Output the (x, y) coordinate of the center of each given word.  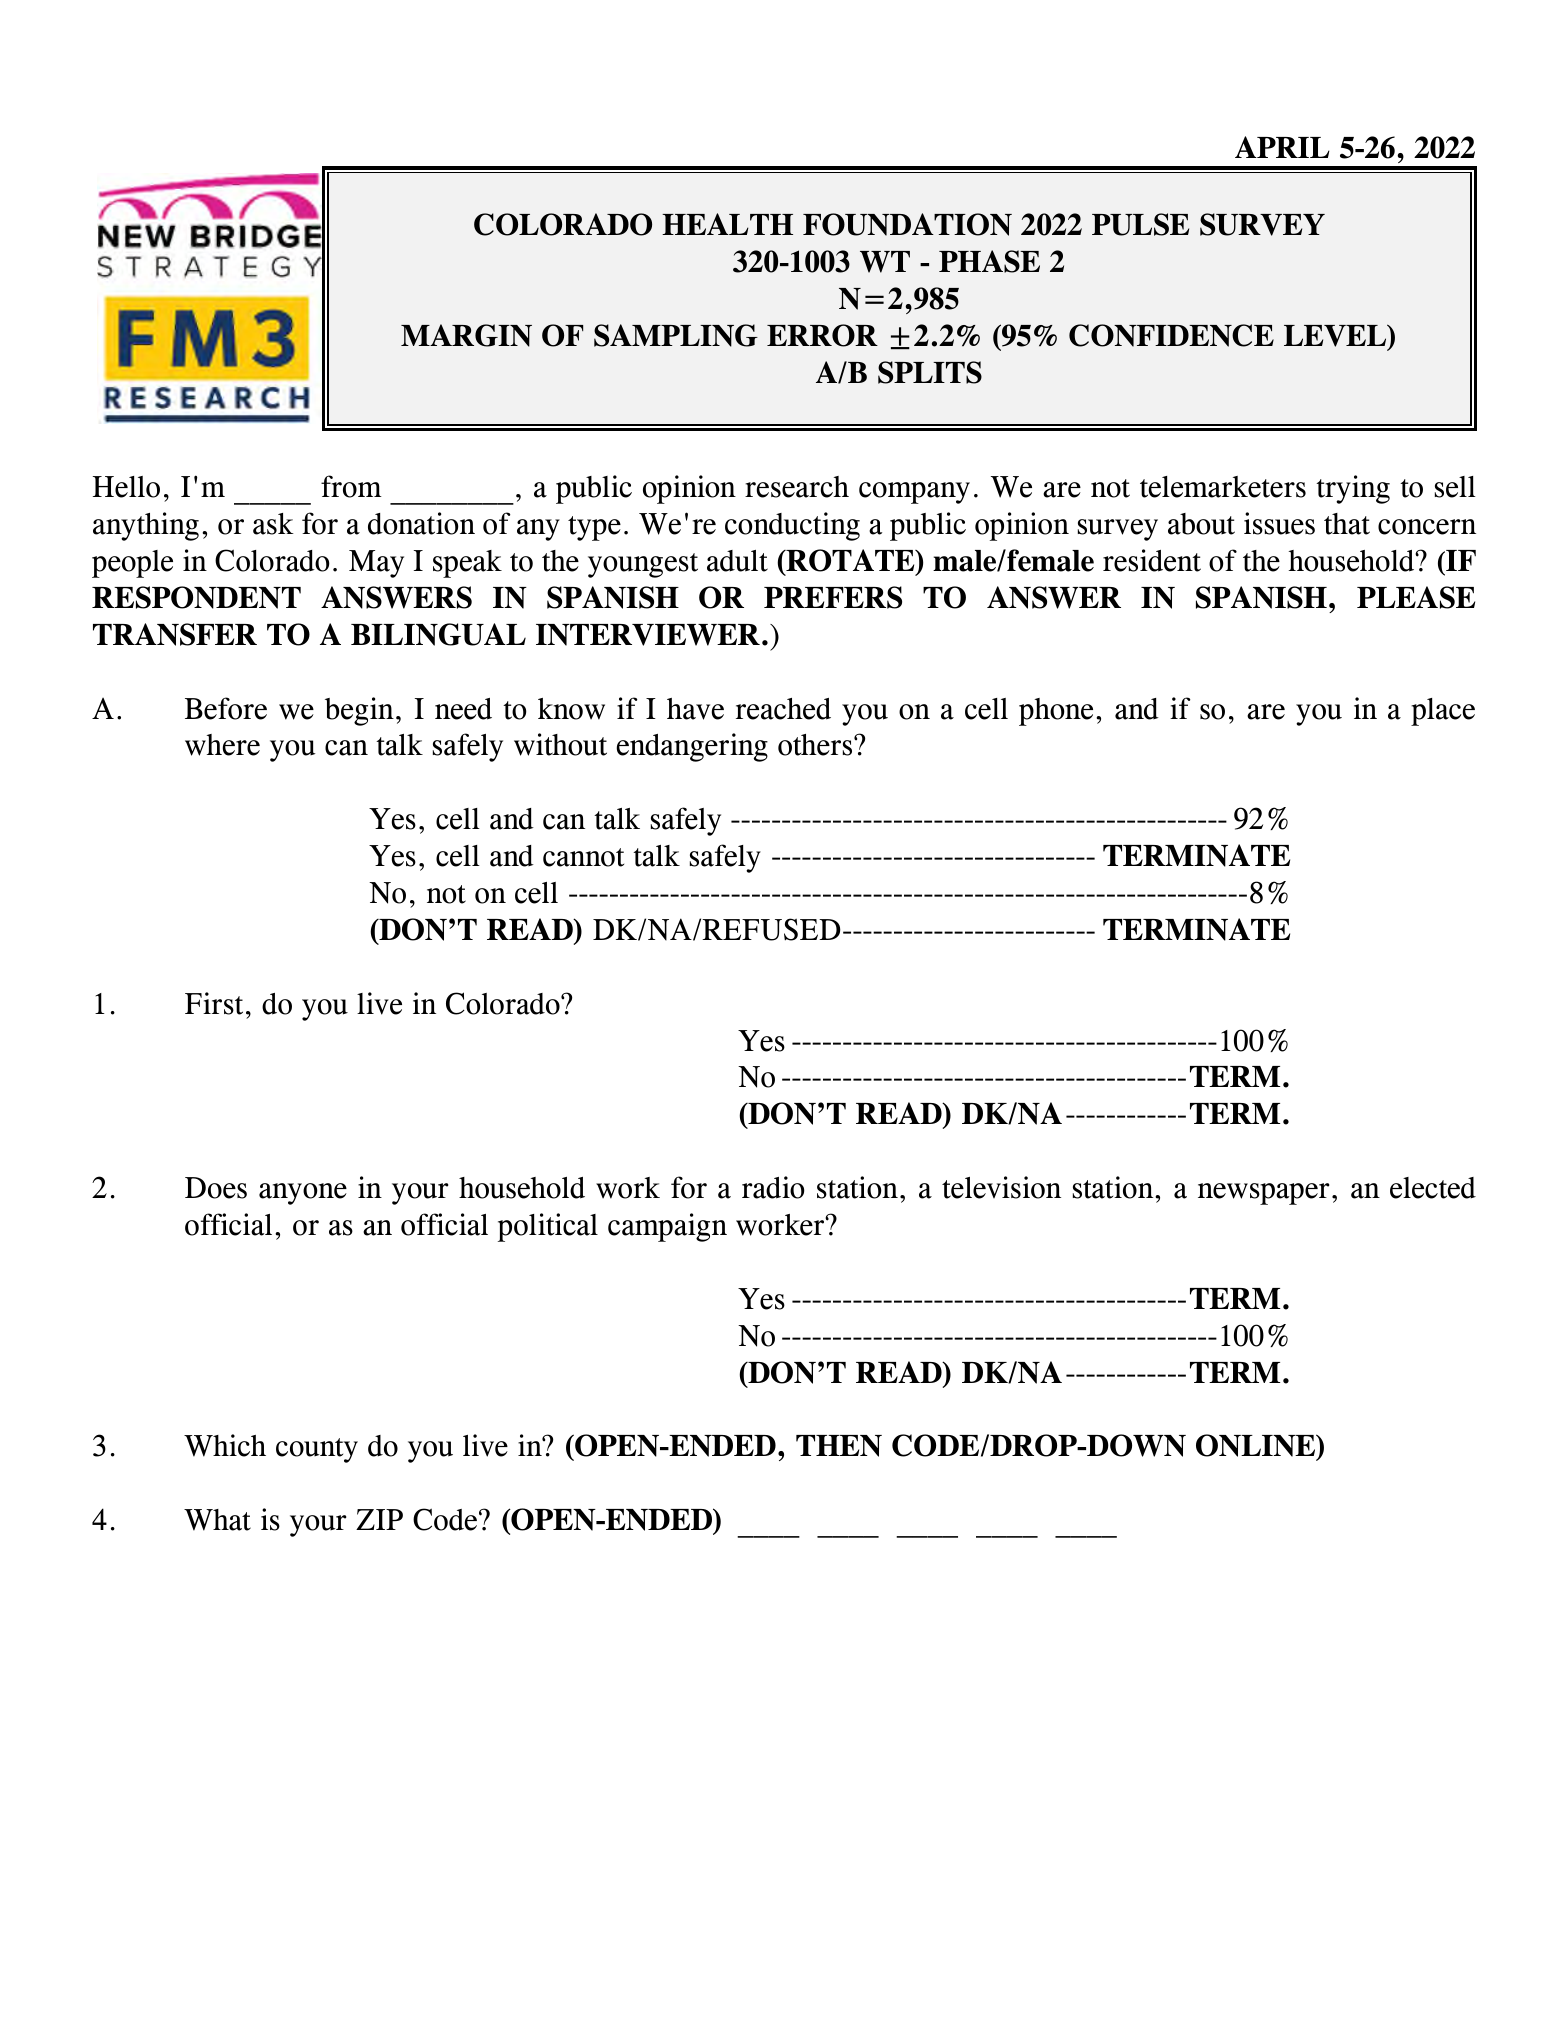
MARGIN (466, 335)
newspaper (1263, 1194)
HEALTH (727, 224)
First (214, 1003)
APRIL (1282, 147)
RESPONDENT (196, 597)
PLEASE (1416, 597)
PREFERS (833, 597)
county (317, 1450)
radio (773, 1187)
